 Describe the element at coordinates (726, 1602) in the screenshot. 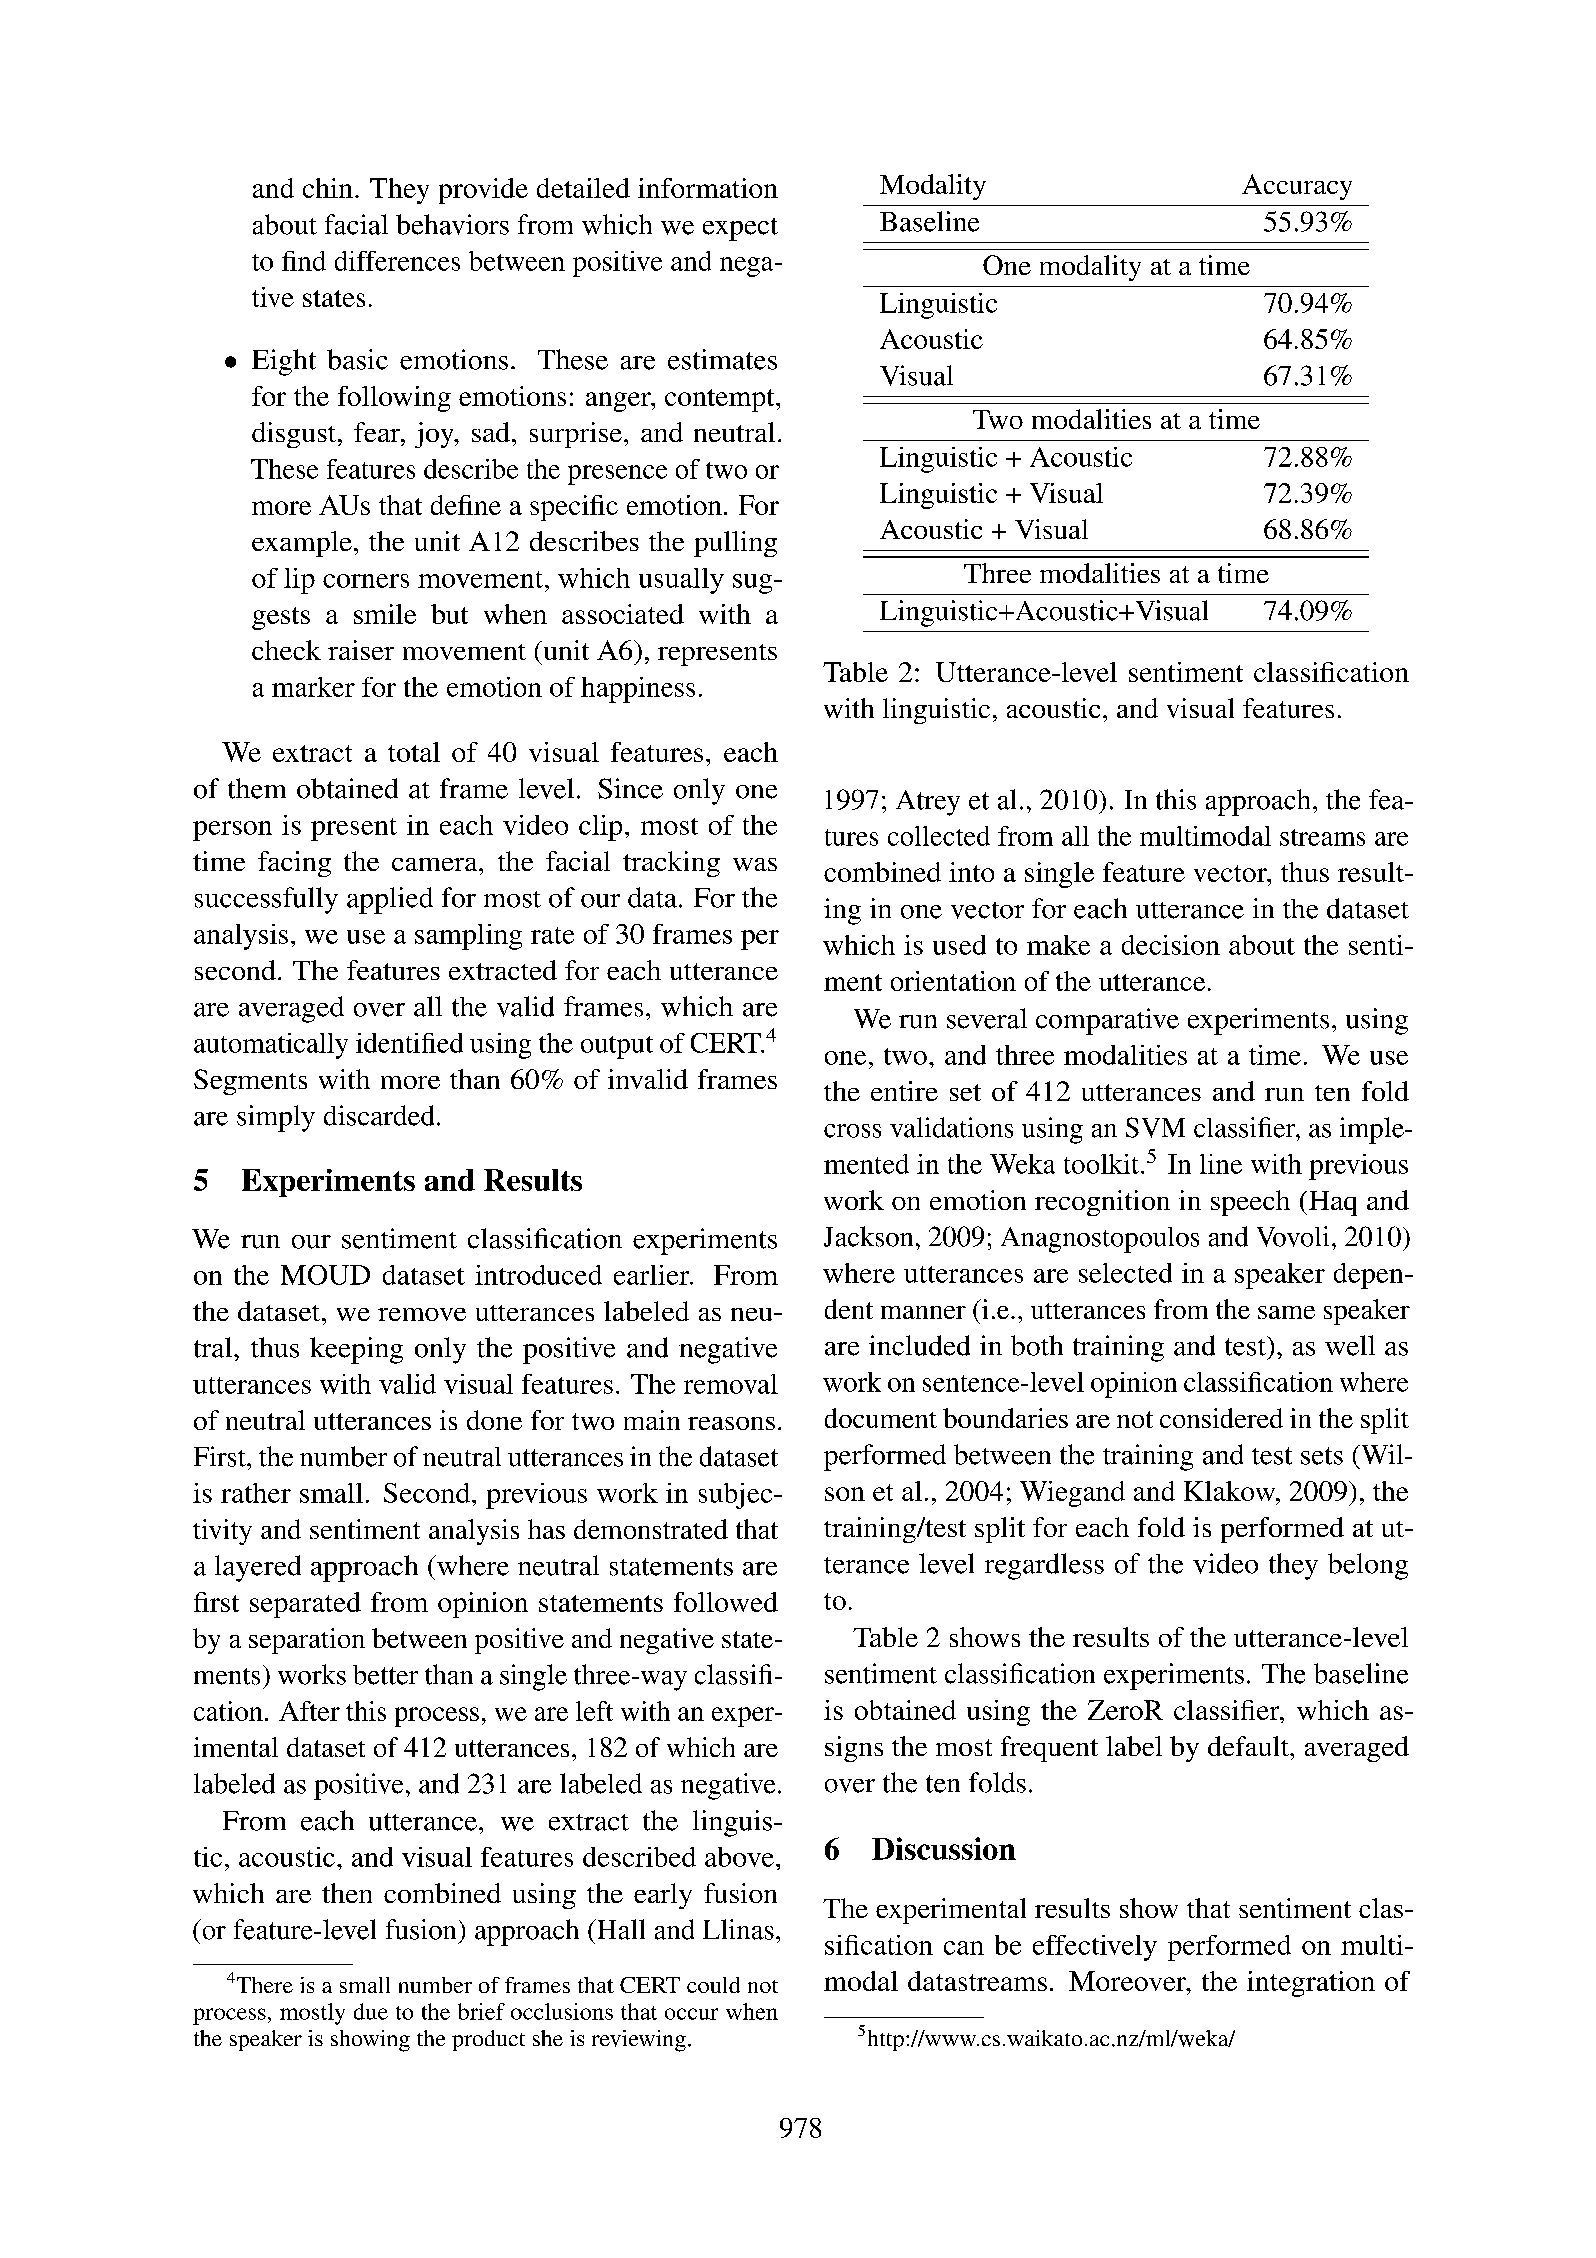

I see `followed` at that location.
